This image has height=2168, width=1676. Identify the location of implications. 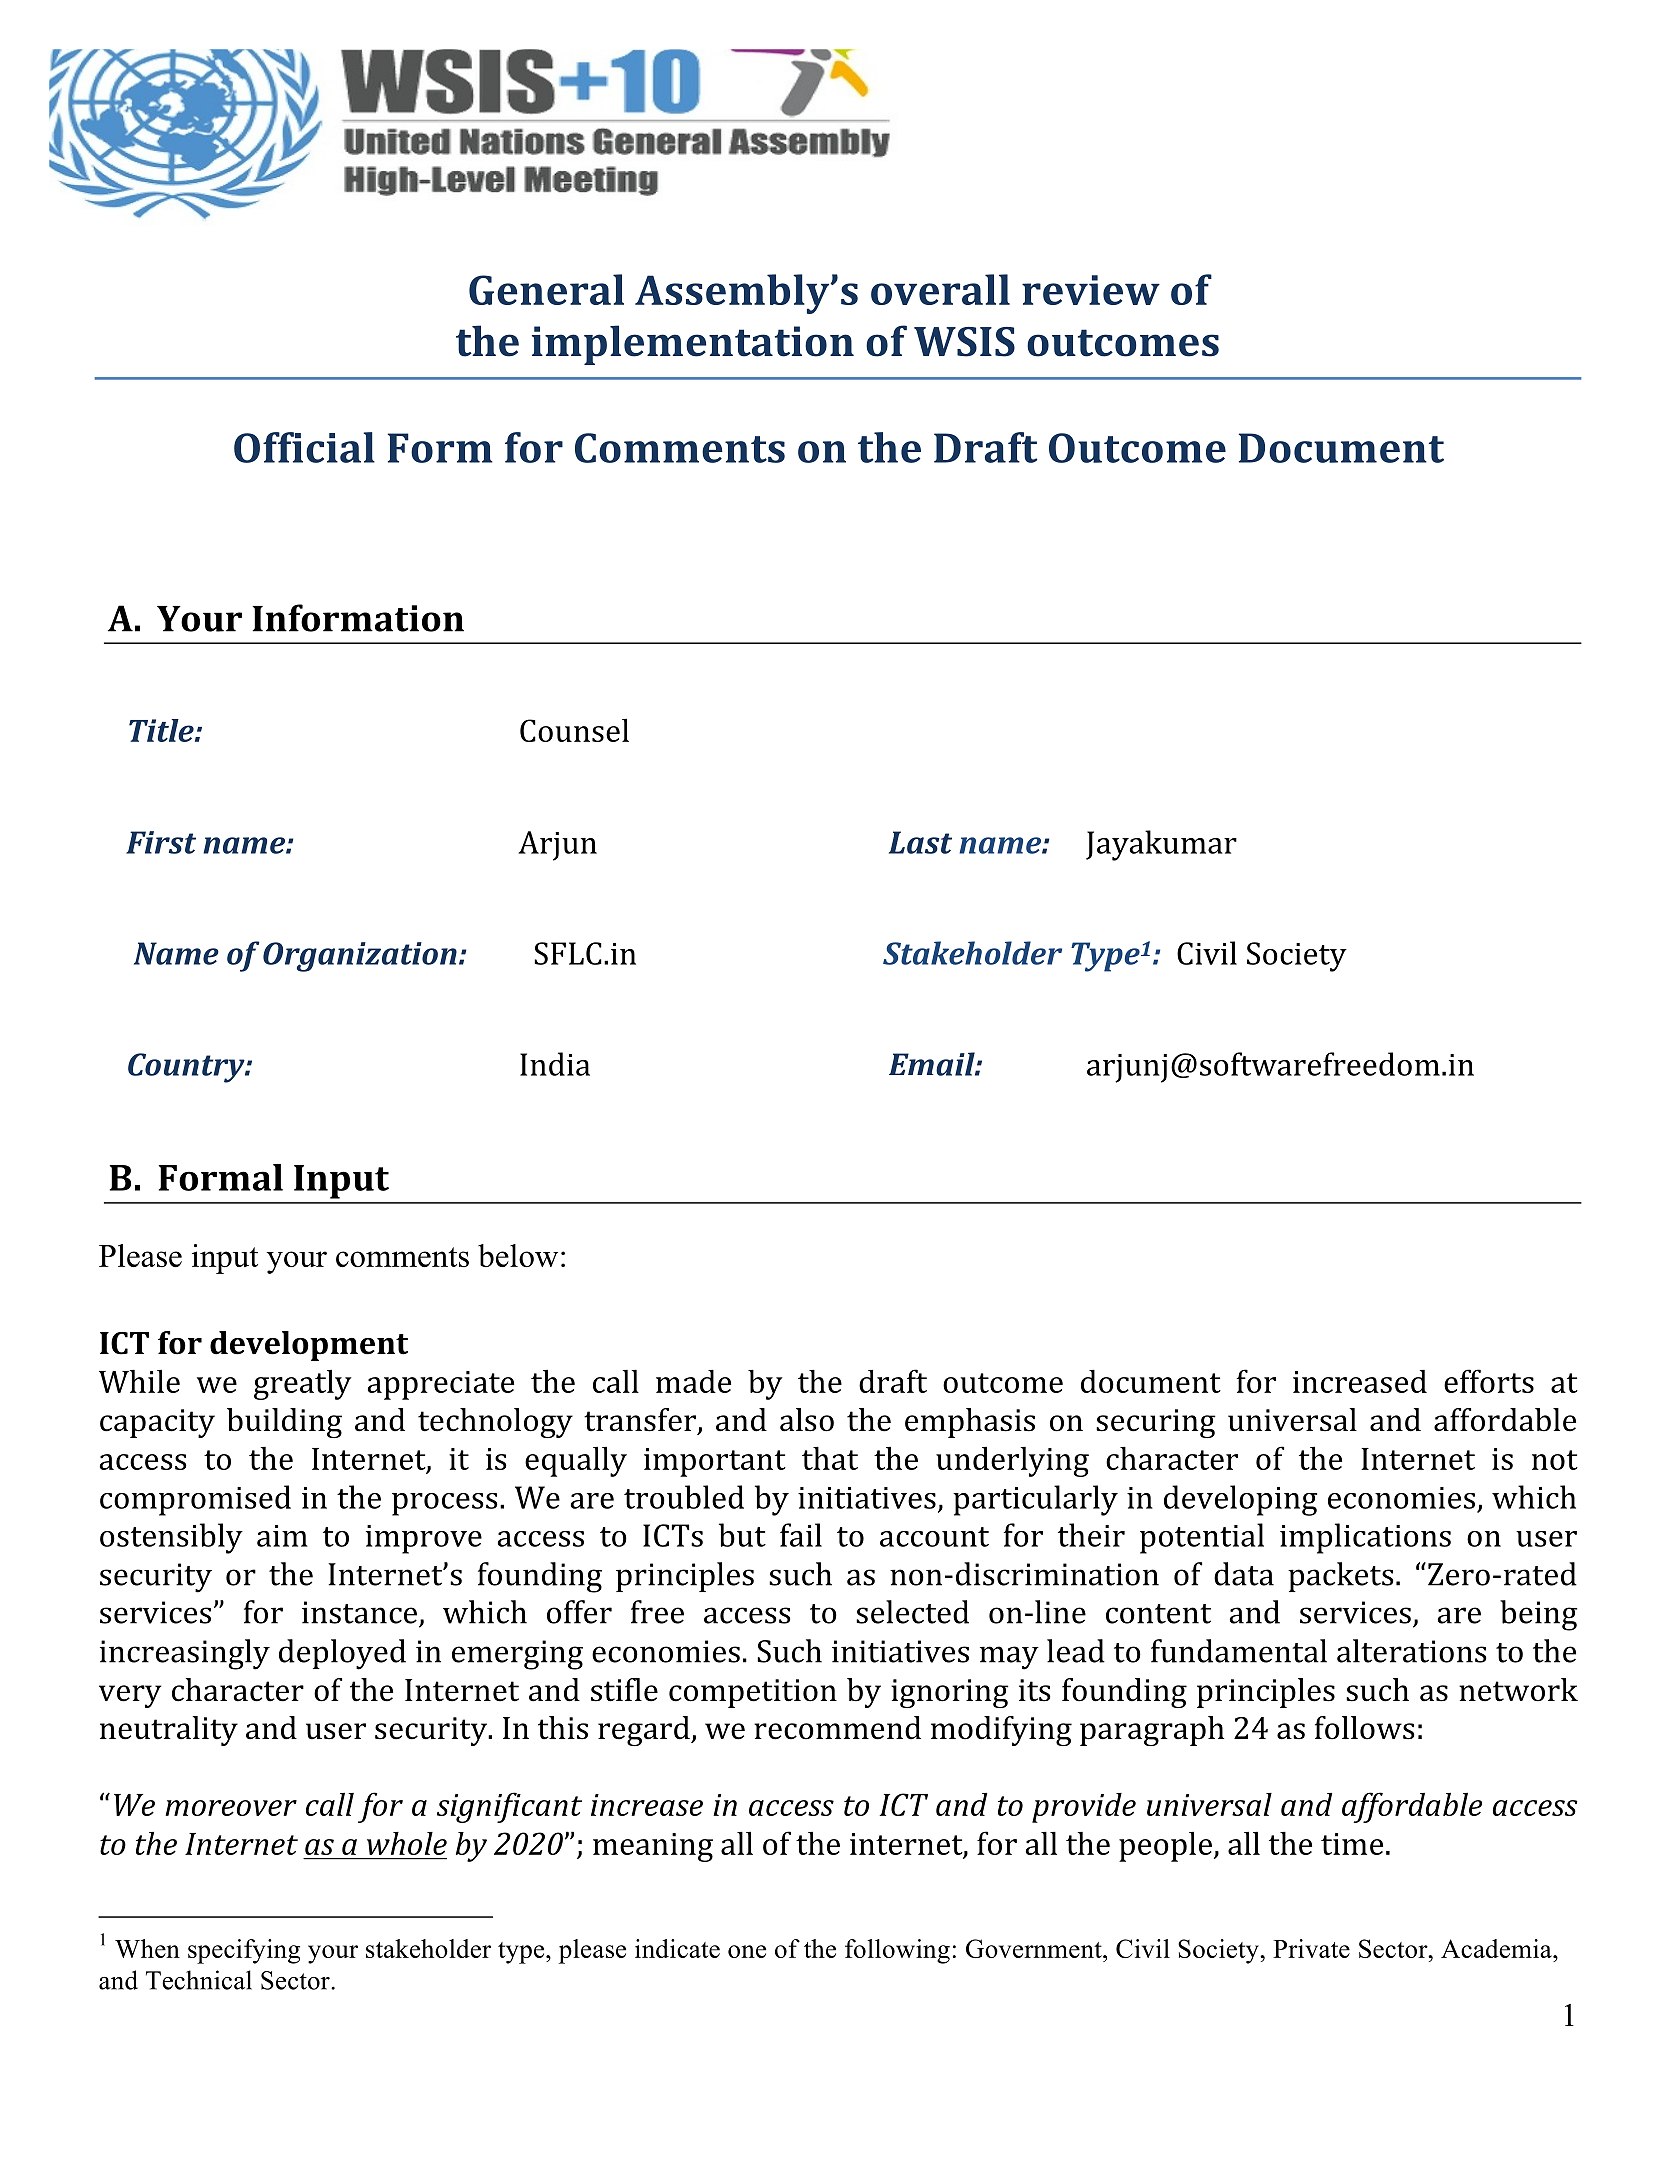
(1365, 1538).
